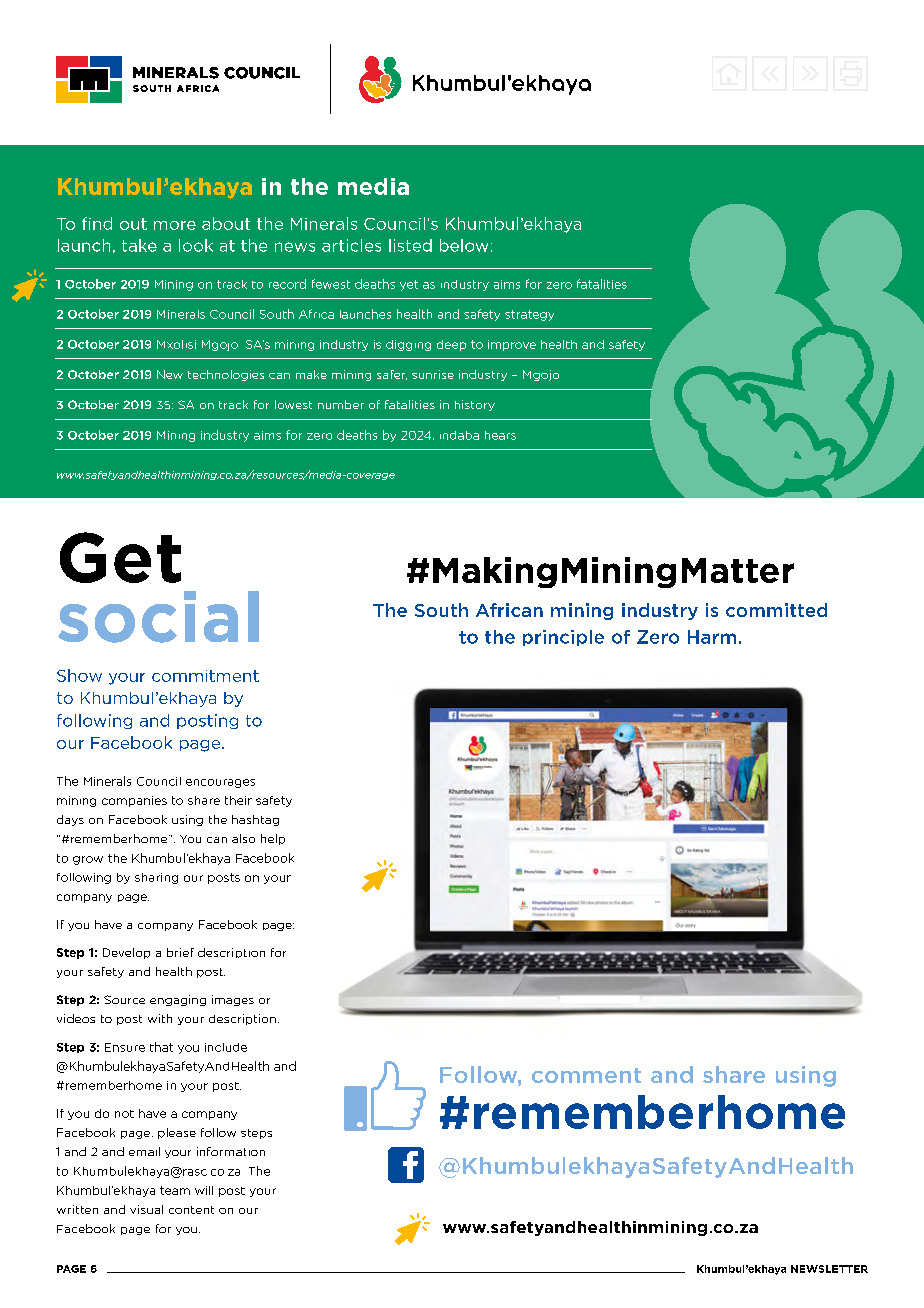  Describe the element at coordinates (500, 435) in the page. I see `hears` at that location.
